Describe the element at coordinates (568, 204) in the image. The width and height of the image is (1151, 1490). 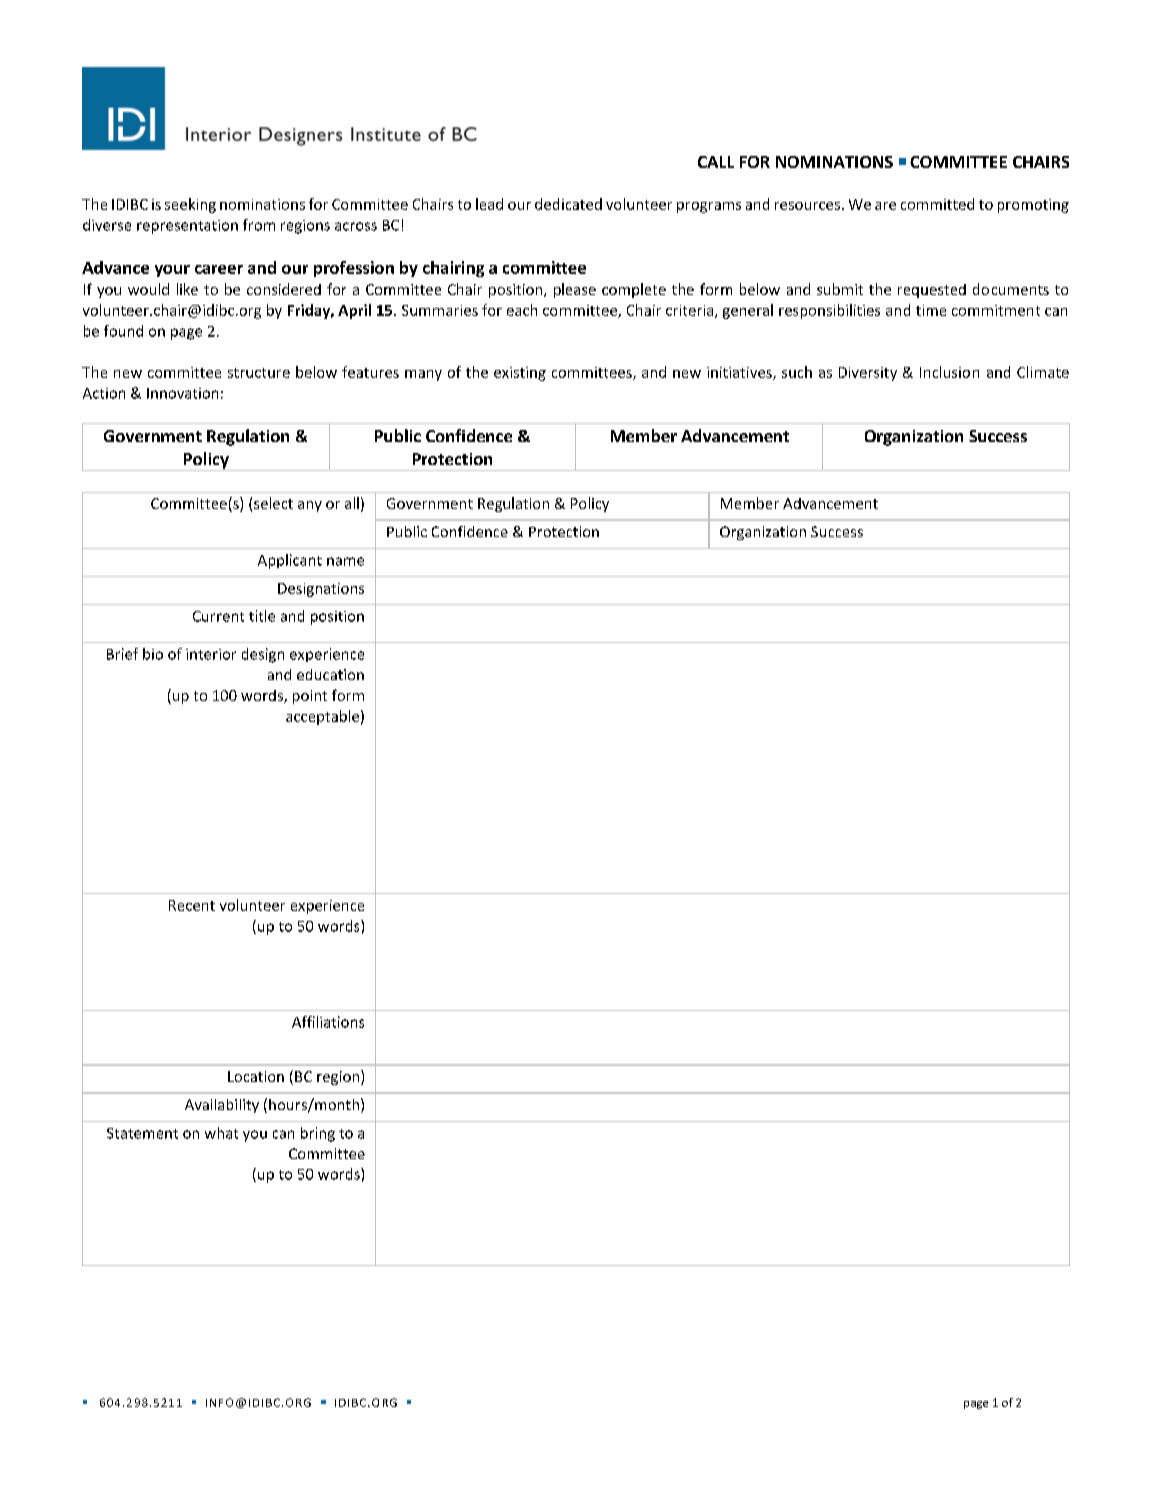
I see `dedicated` at that location.
